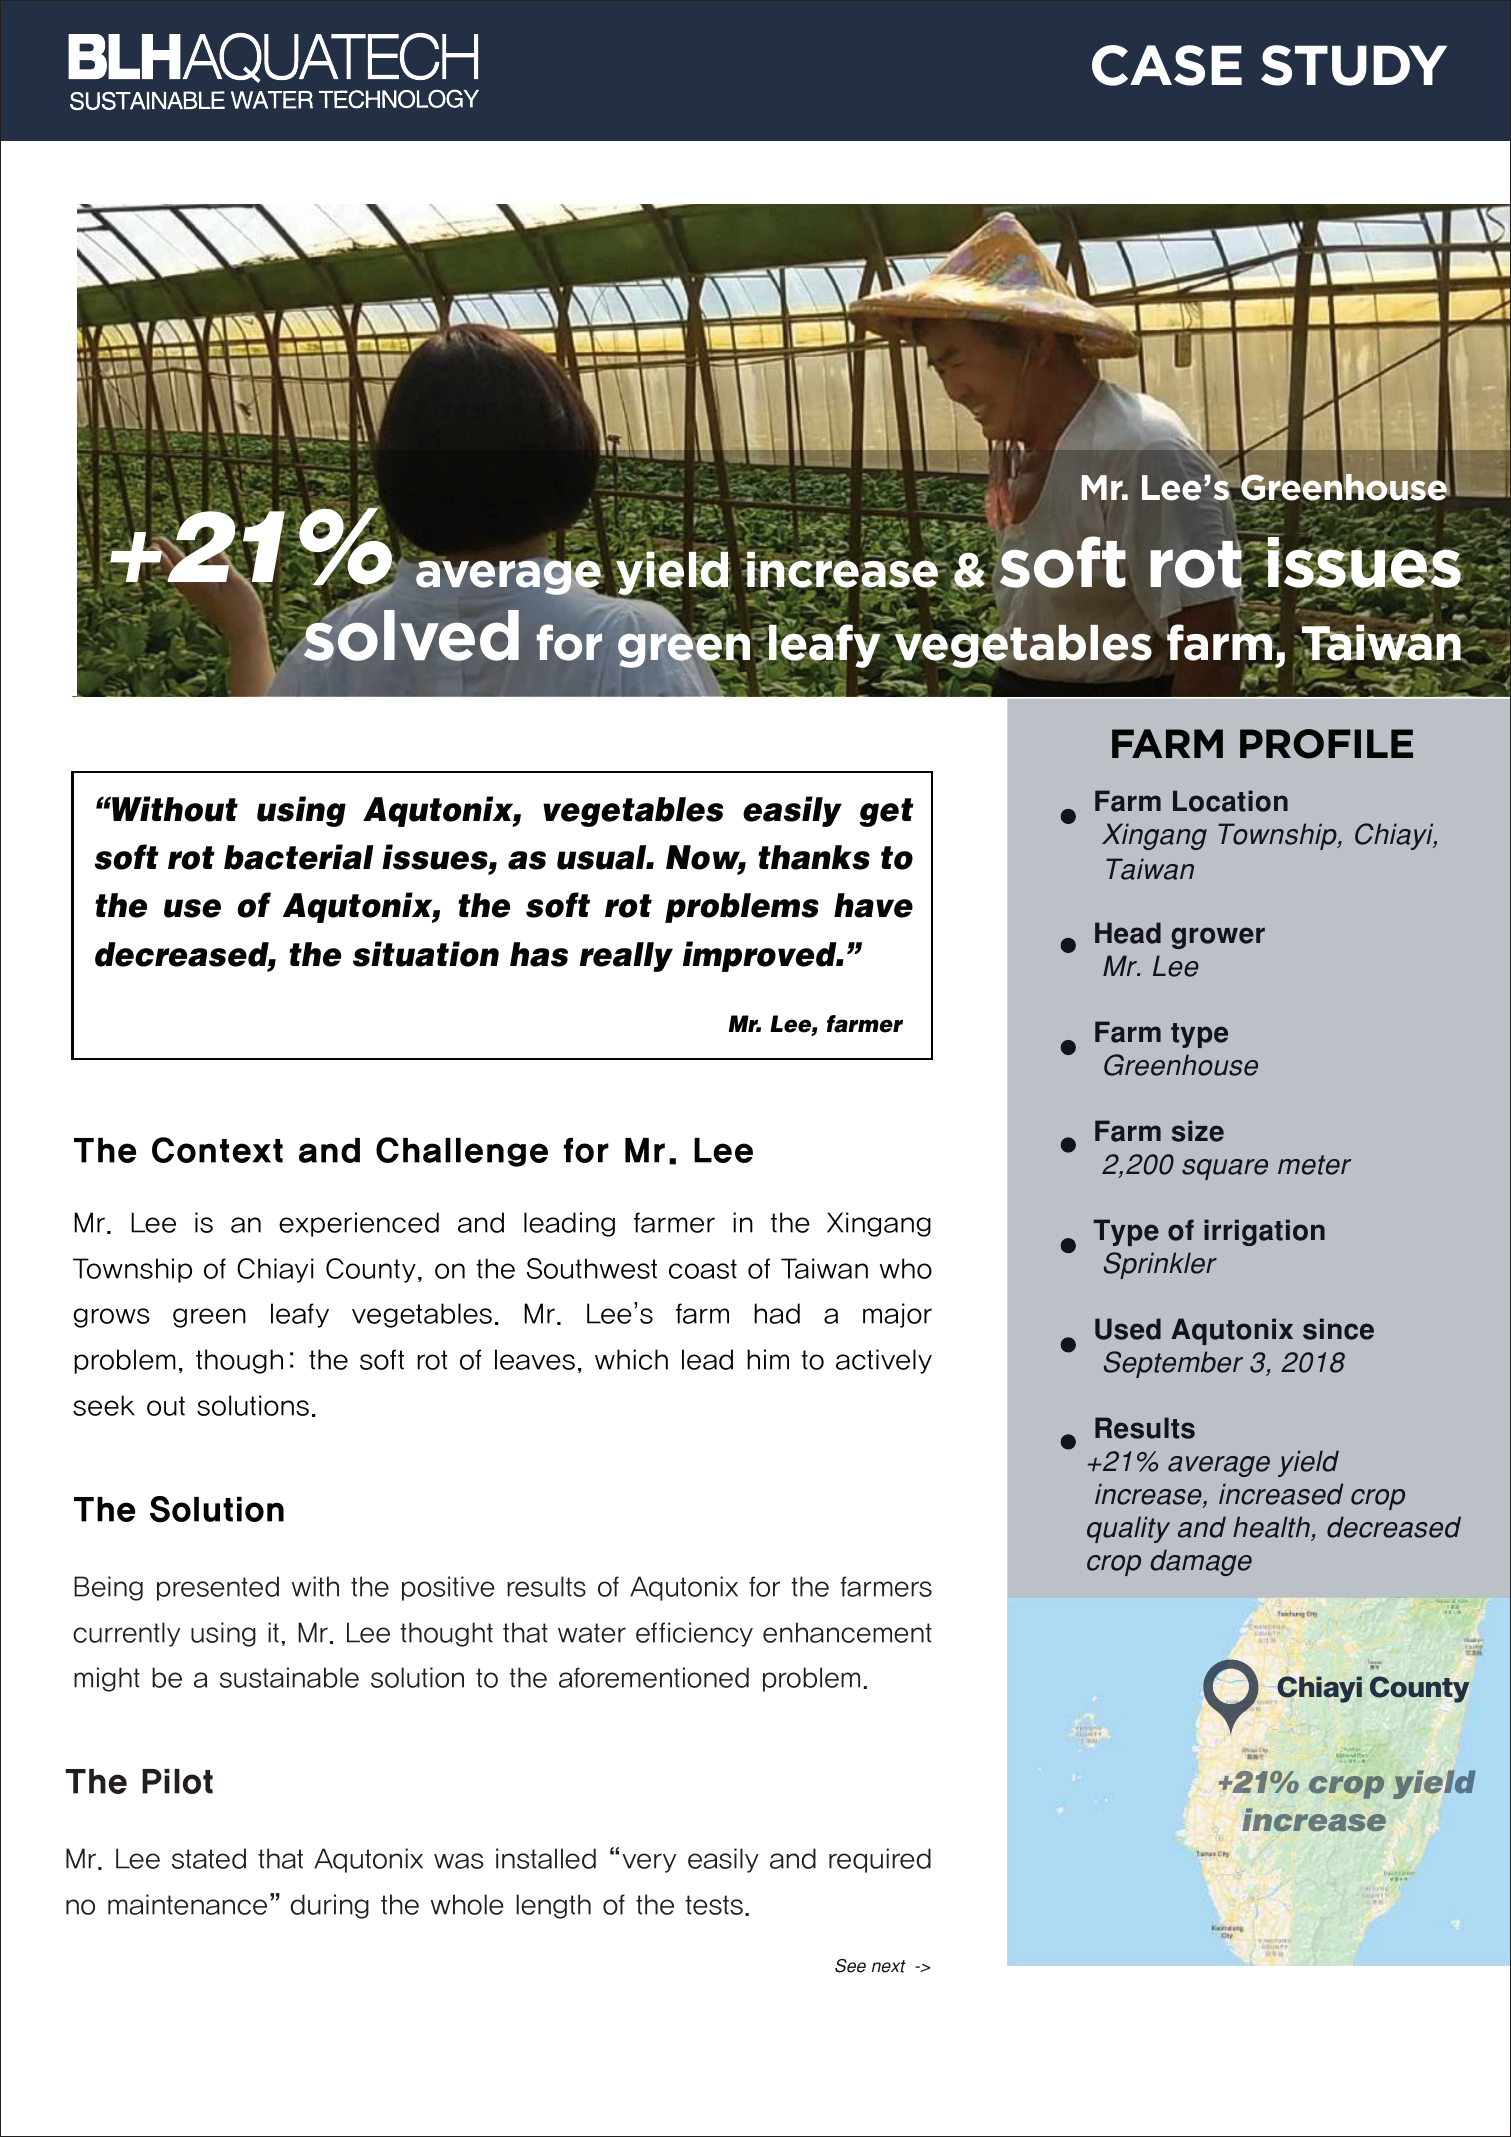 This page has width=1511, height=2137. I want to click on him, so click(768, 1359).
